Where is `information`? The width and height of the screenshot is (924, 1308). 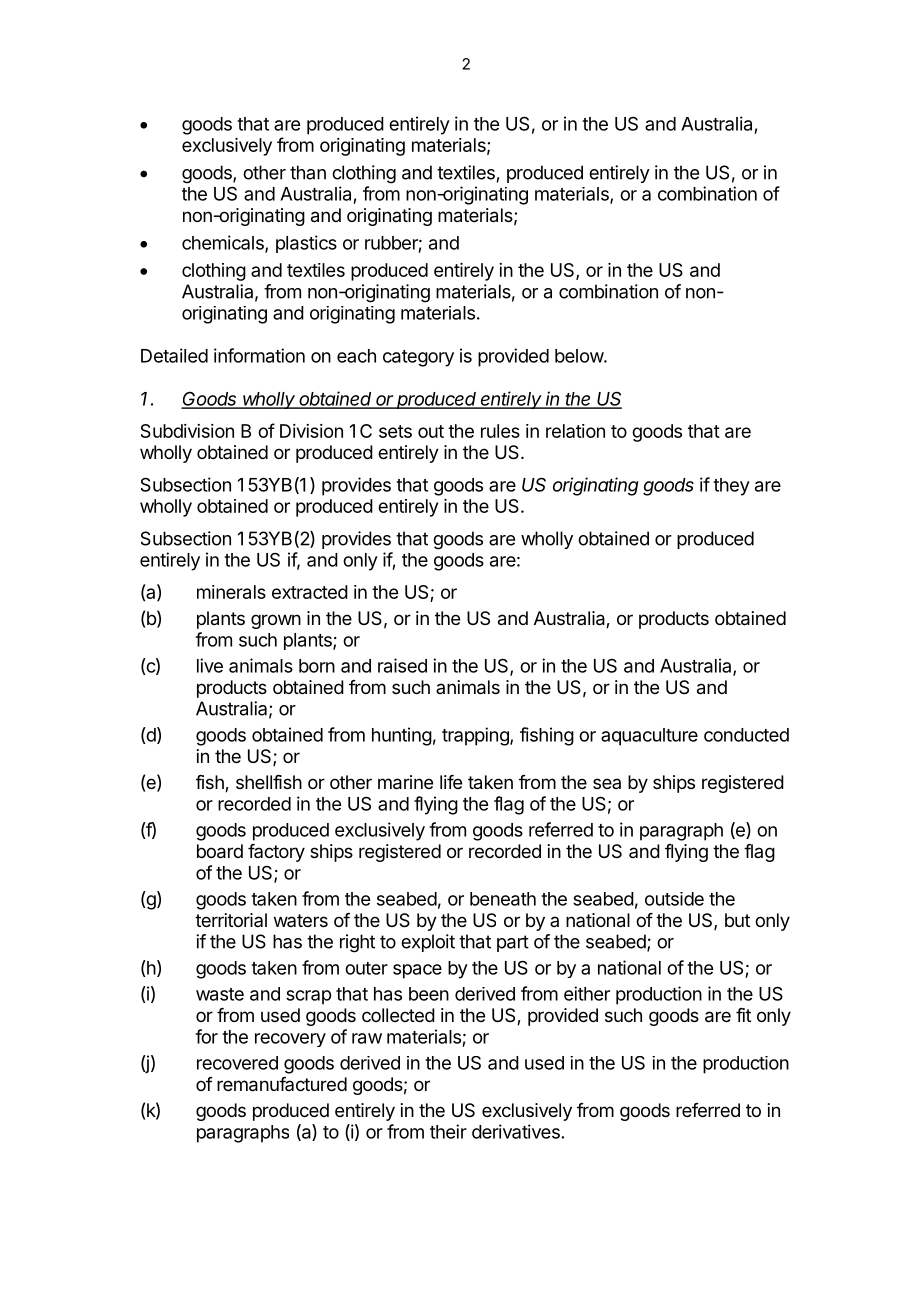
information is located at coordinates (259, 355).
